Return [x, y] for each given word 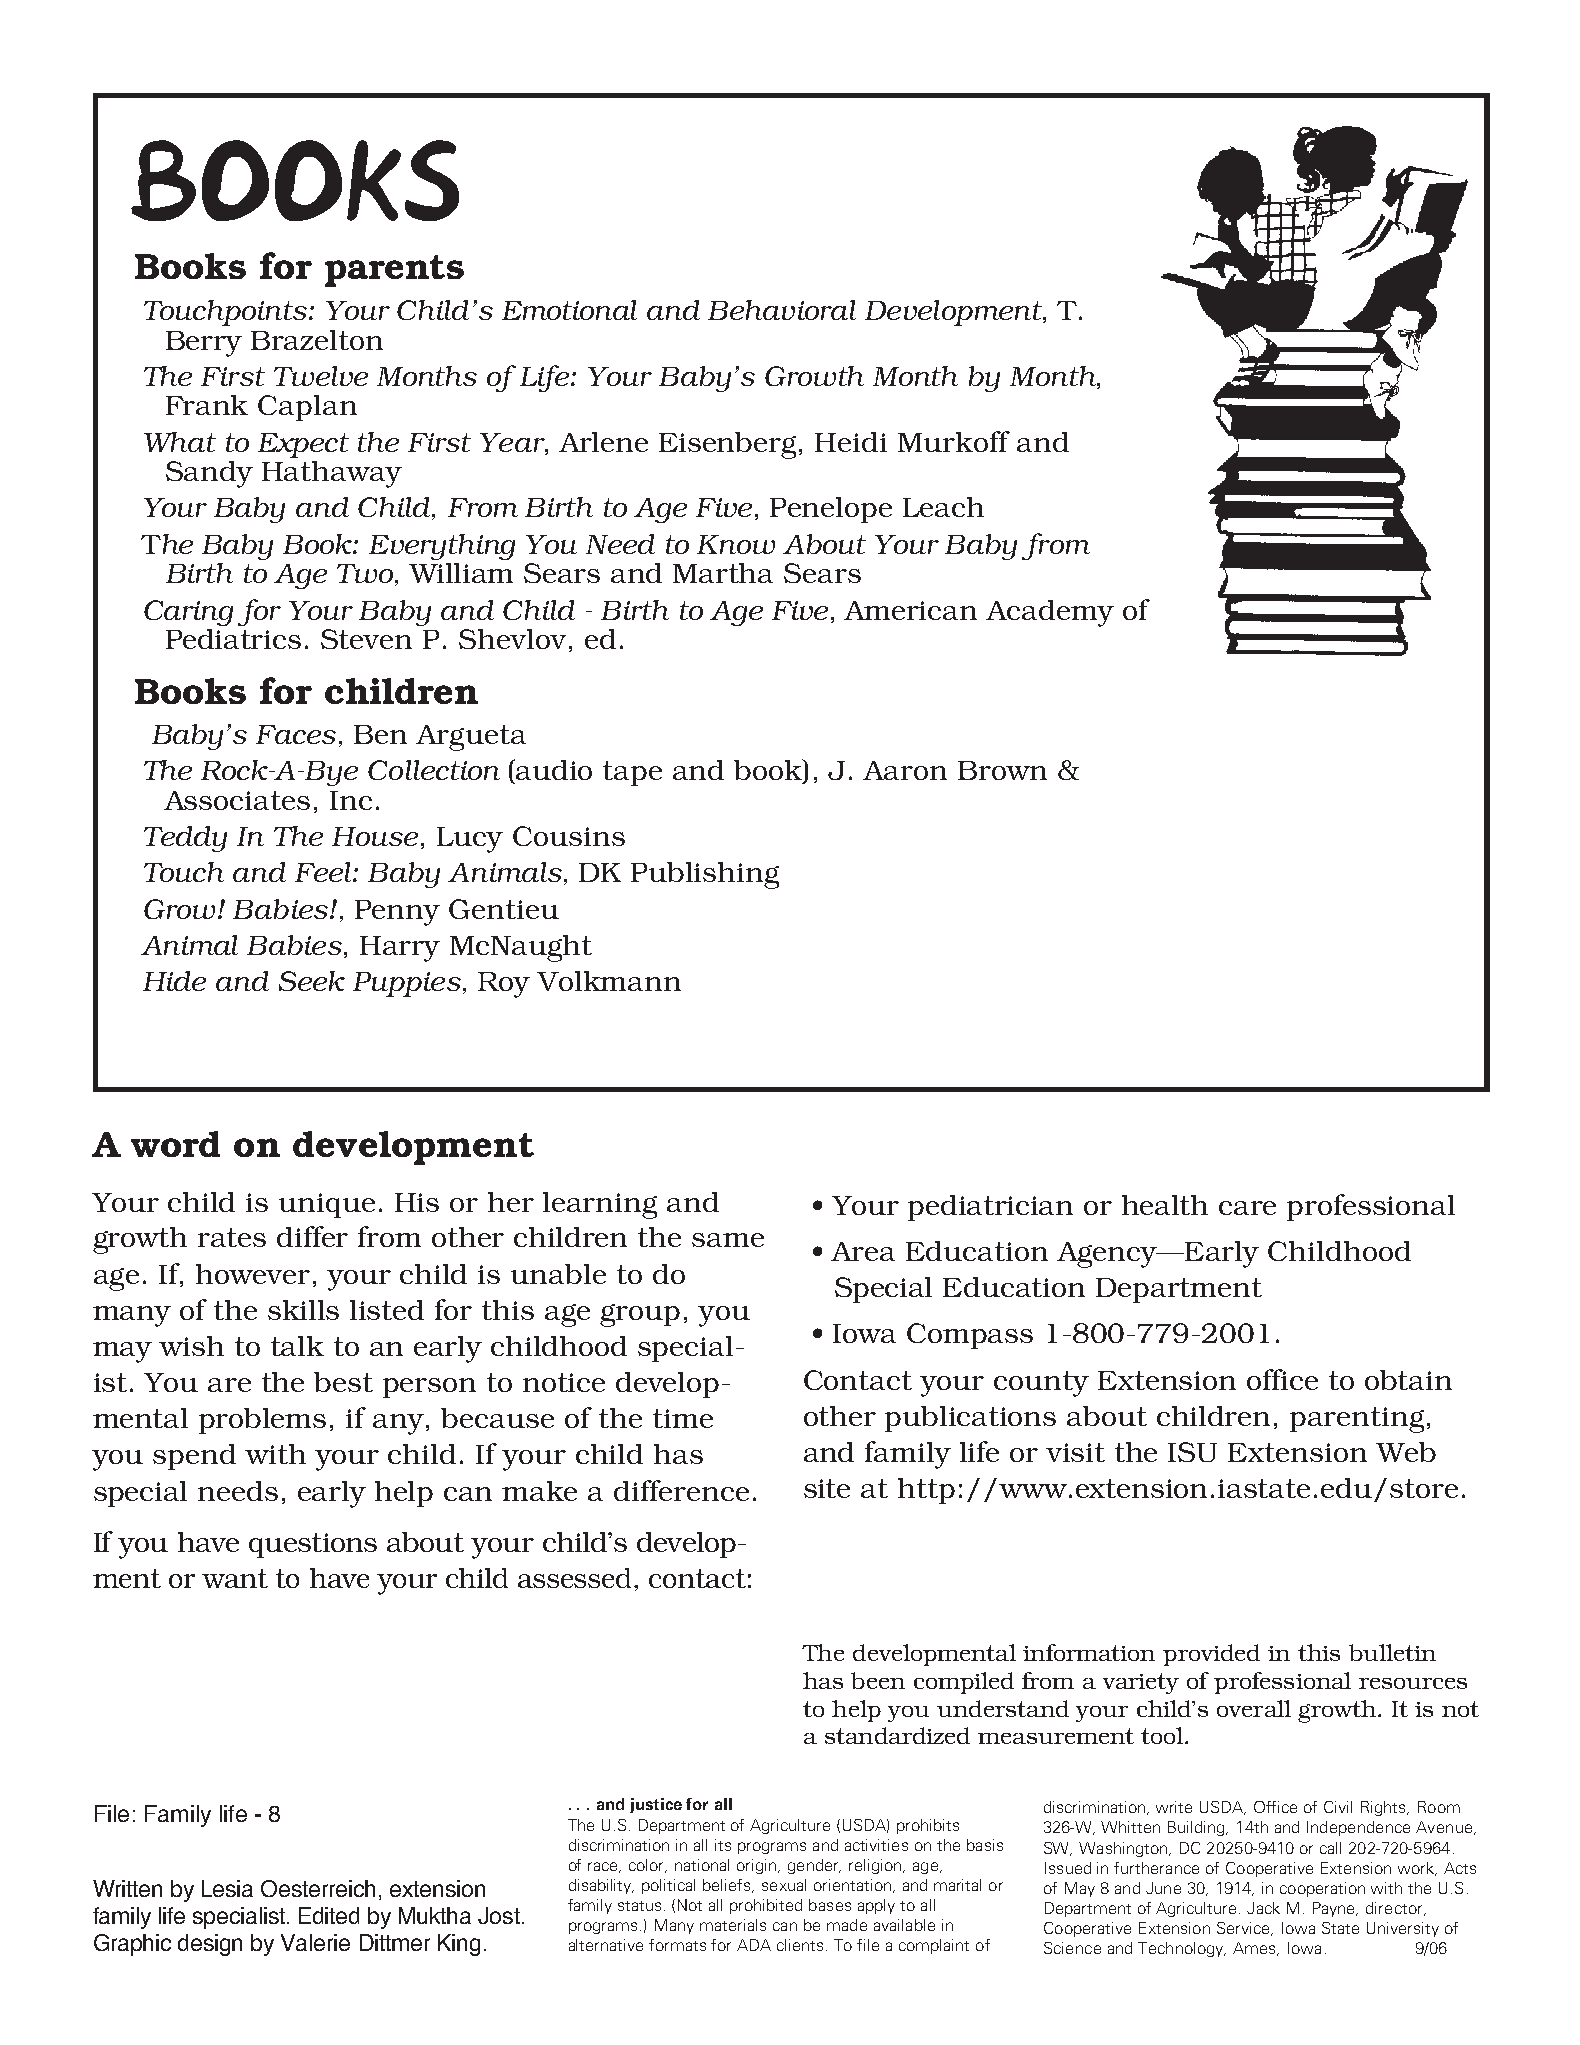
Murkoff [954, 441]
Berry [204, 344]
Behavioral [782, 310]
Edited [329, 1915]
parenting [1357, 1420]
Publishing [705, 875]
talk [297, 1346]
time [683, 1418]
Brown [1002, 770]
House [375, 836]
